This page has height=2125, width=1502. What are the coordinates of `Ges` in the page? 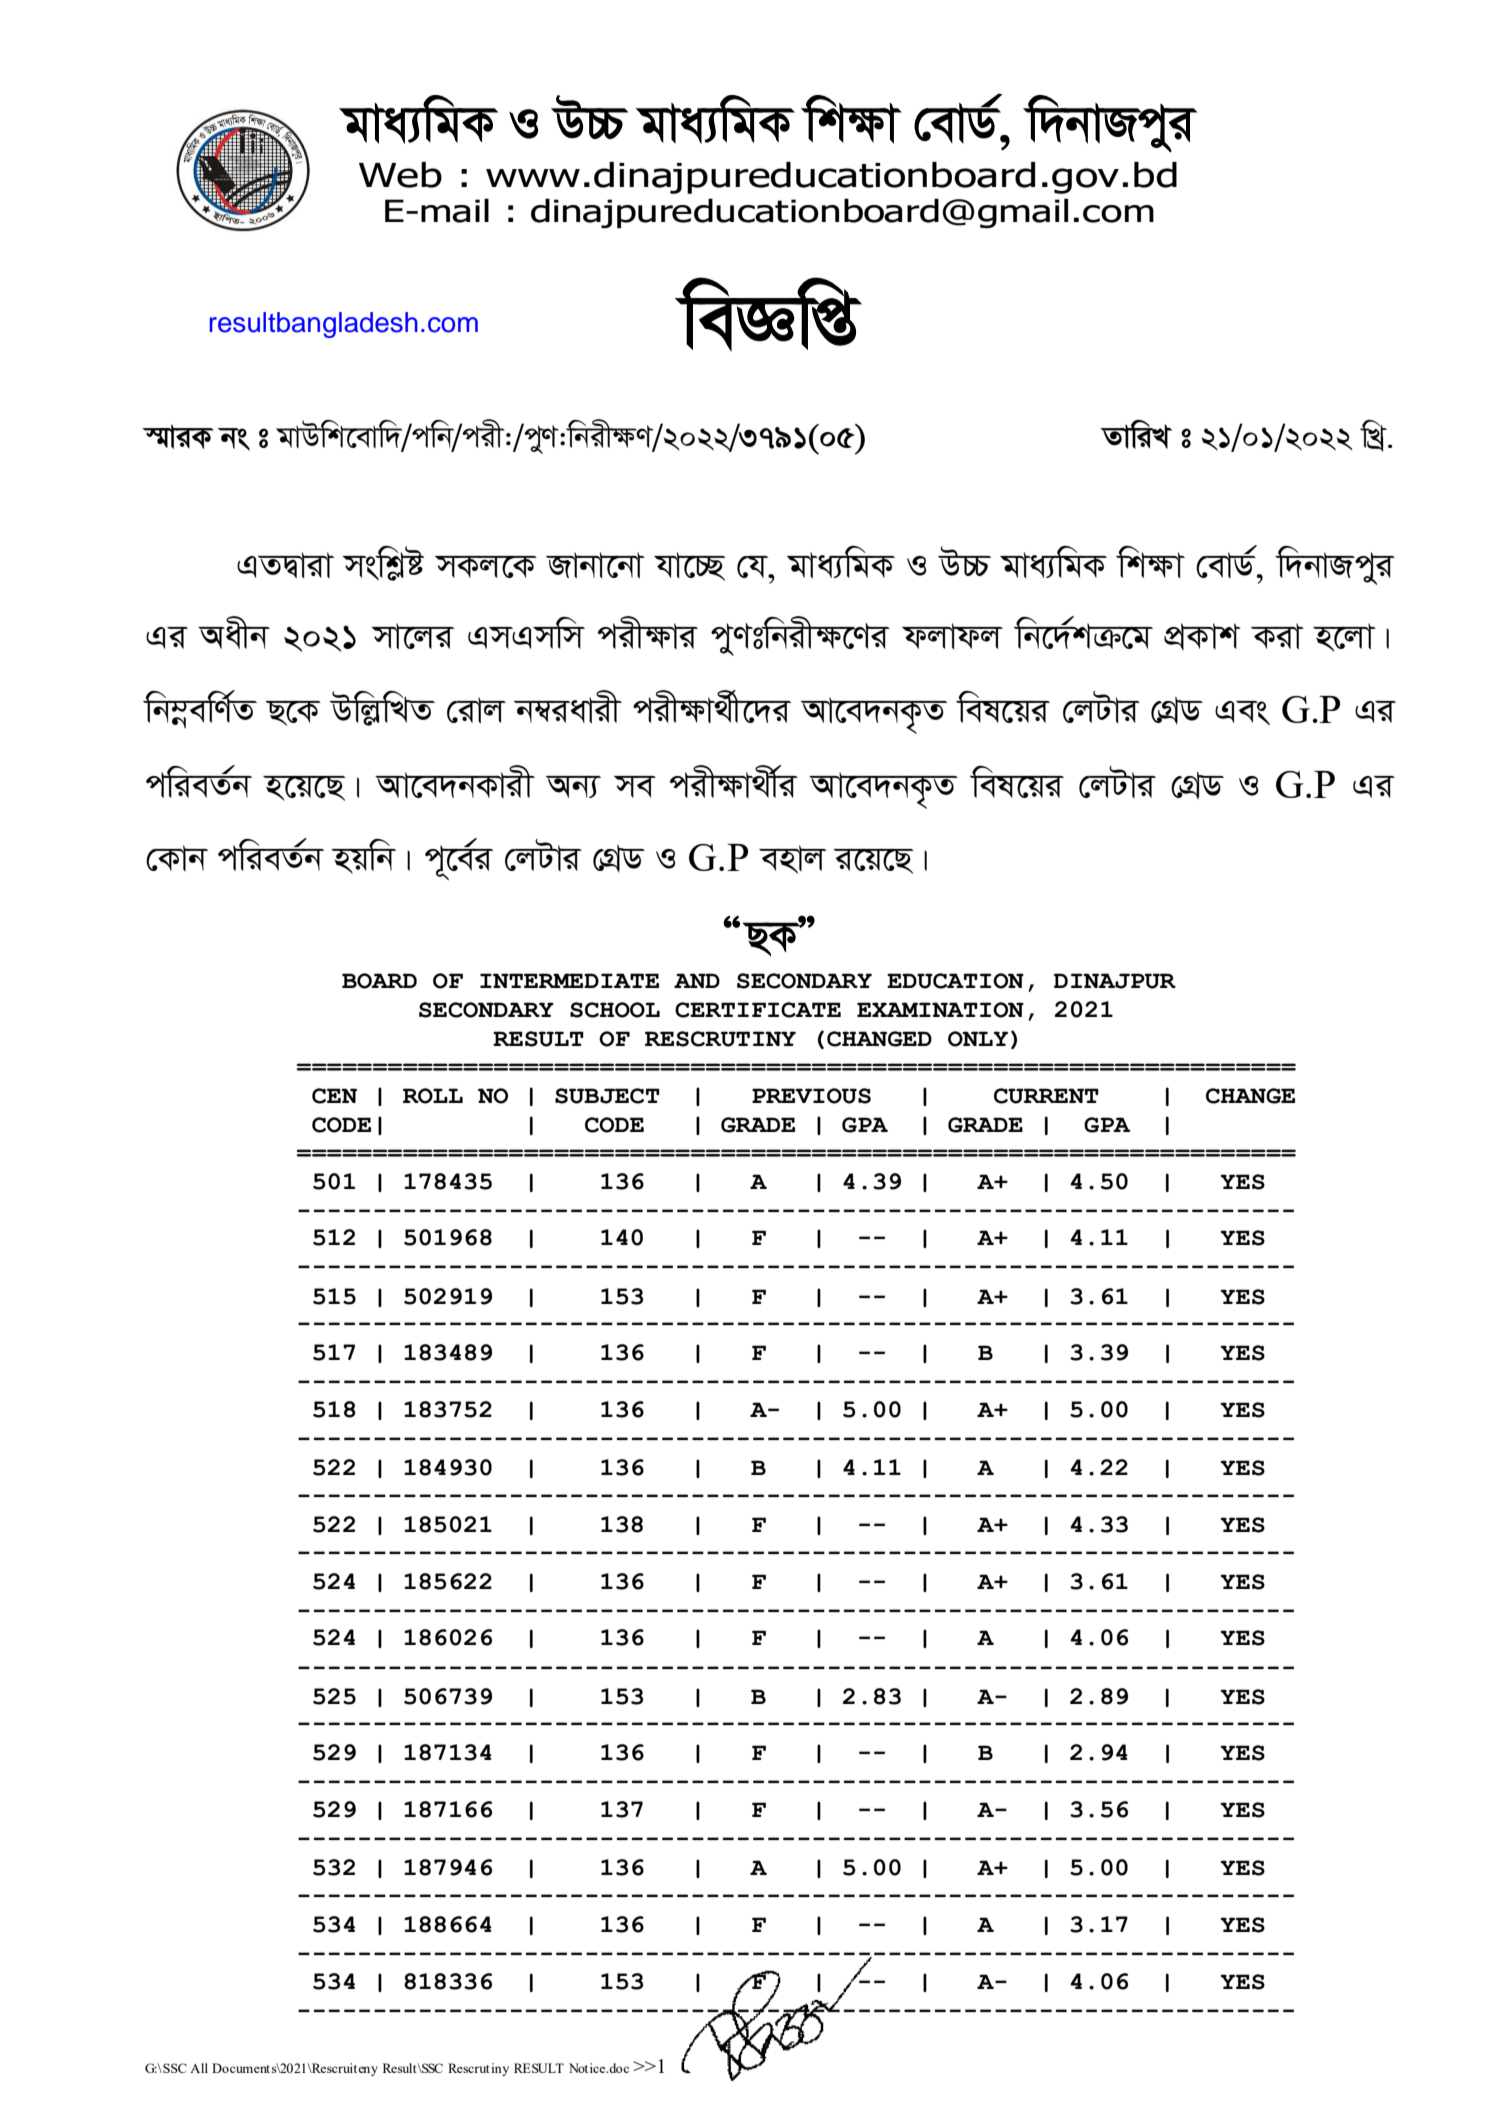 It's located at (1242, 713).
